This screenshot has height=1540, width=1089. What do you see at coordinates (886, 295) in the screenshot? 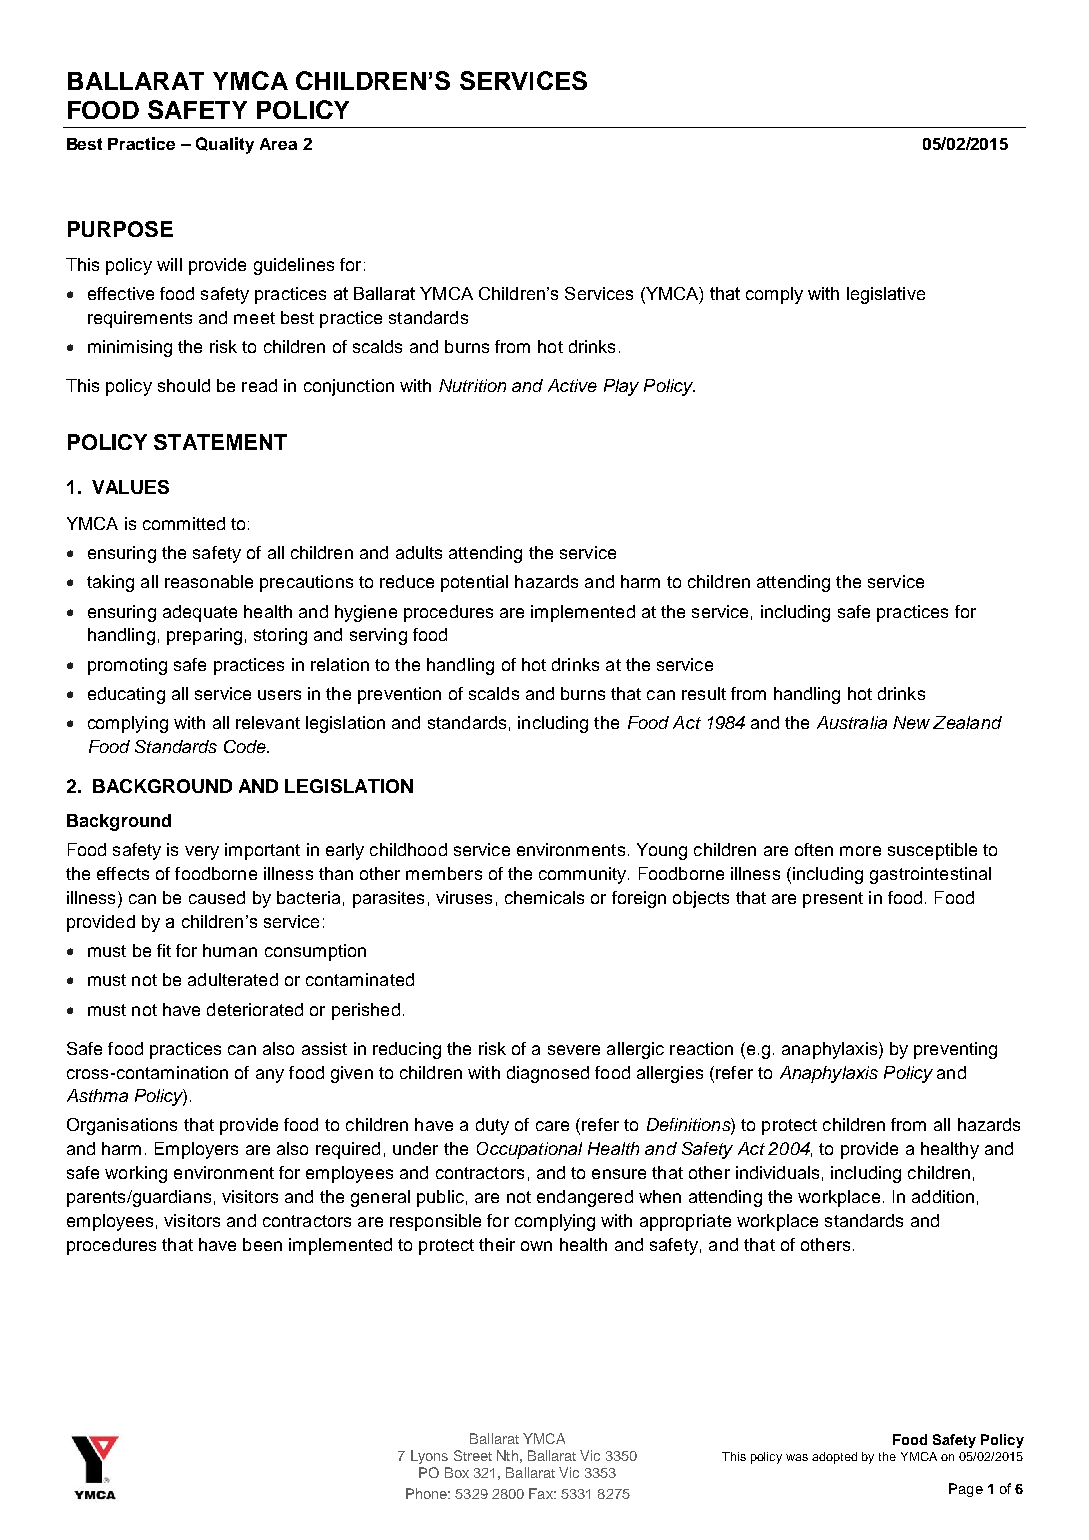
I see `legislative` at bounding box center [886, 295].
